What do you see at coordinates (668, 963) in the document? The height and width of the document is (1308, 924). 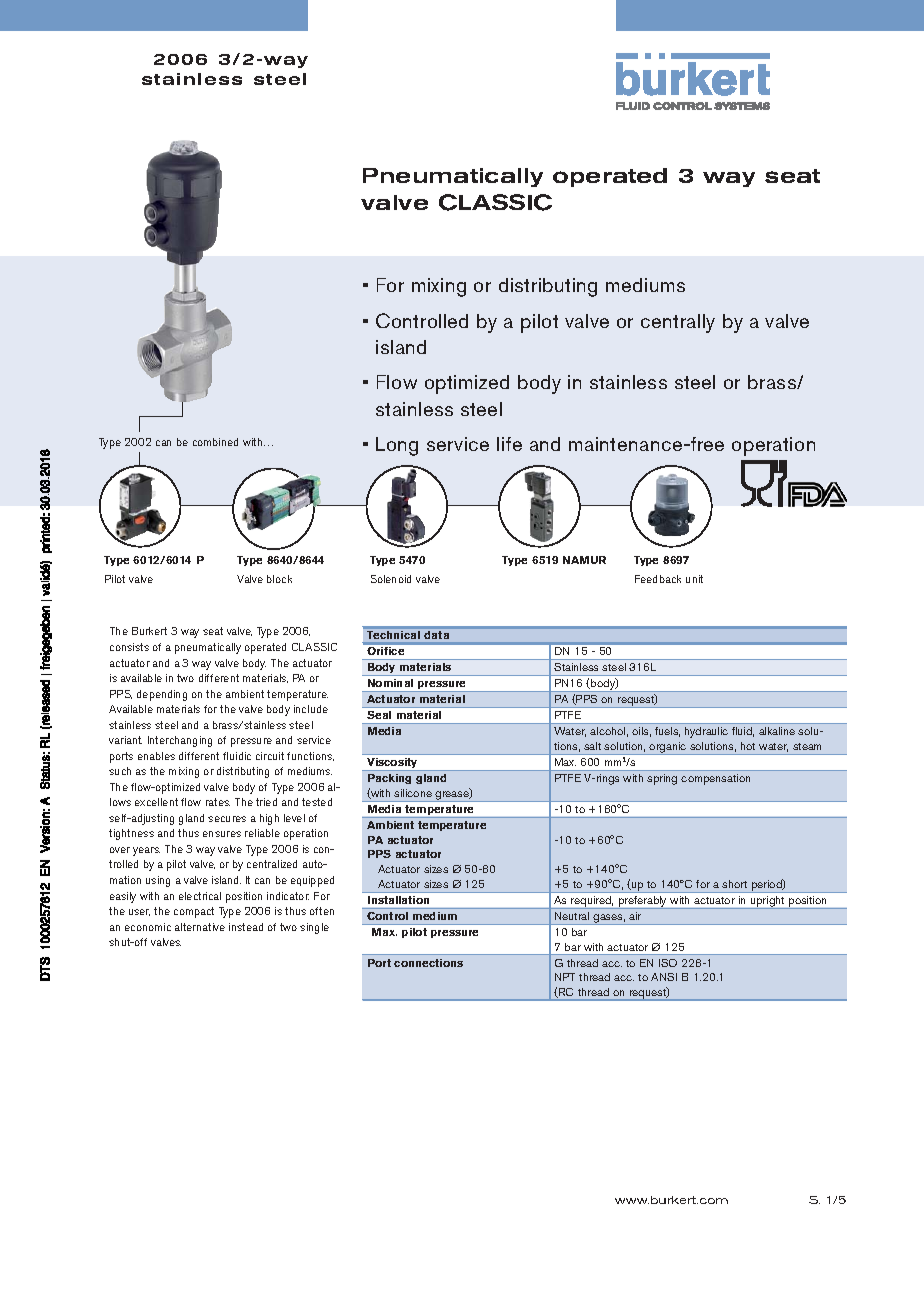 I see `ISO` at bounding box center [668, 963].
